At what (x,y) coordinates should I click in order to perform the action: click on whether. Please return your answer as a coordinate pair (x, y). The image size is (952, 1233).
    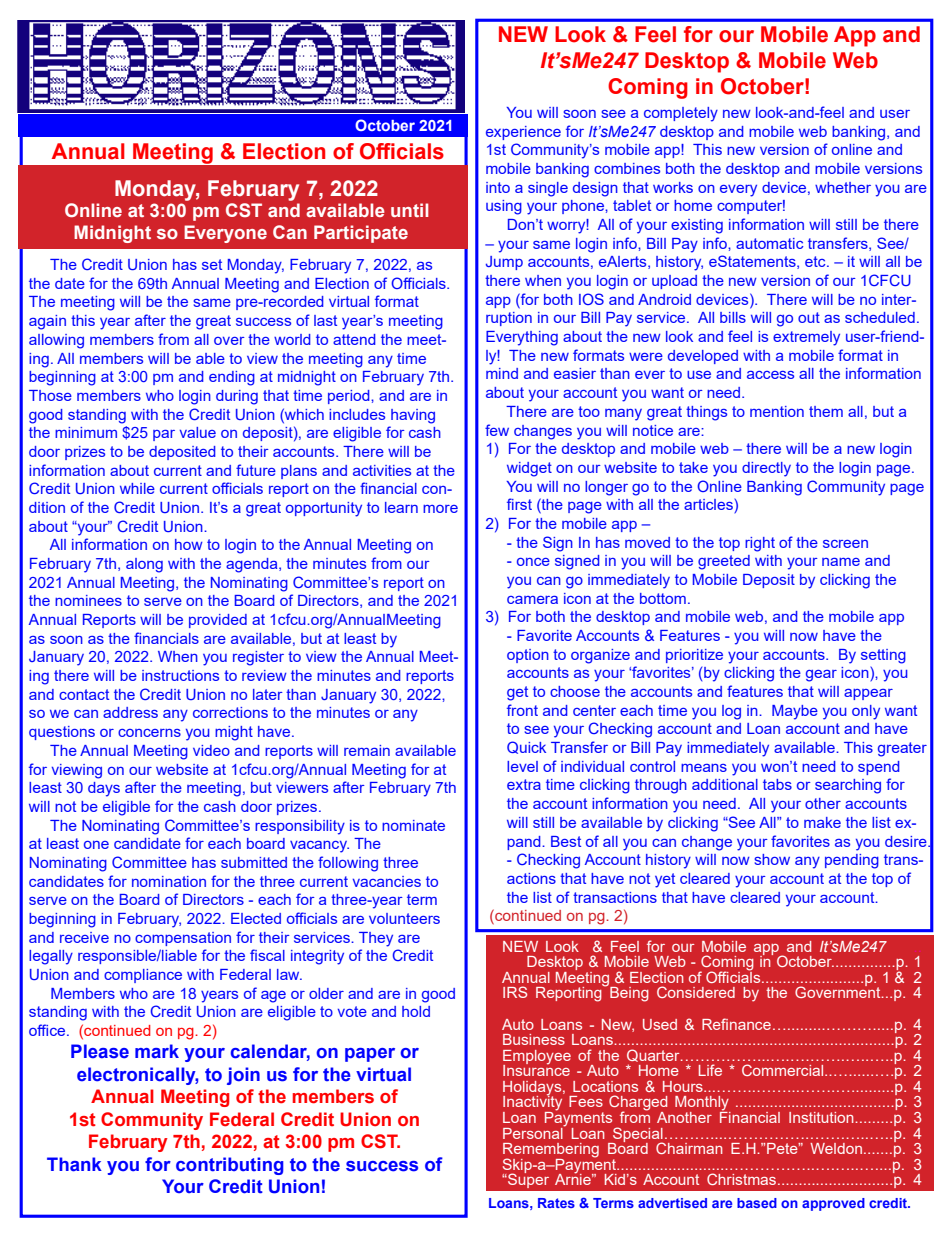
    Looking at the image, I should click on (843, 187).
